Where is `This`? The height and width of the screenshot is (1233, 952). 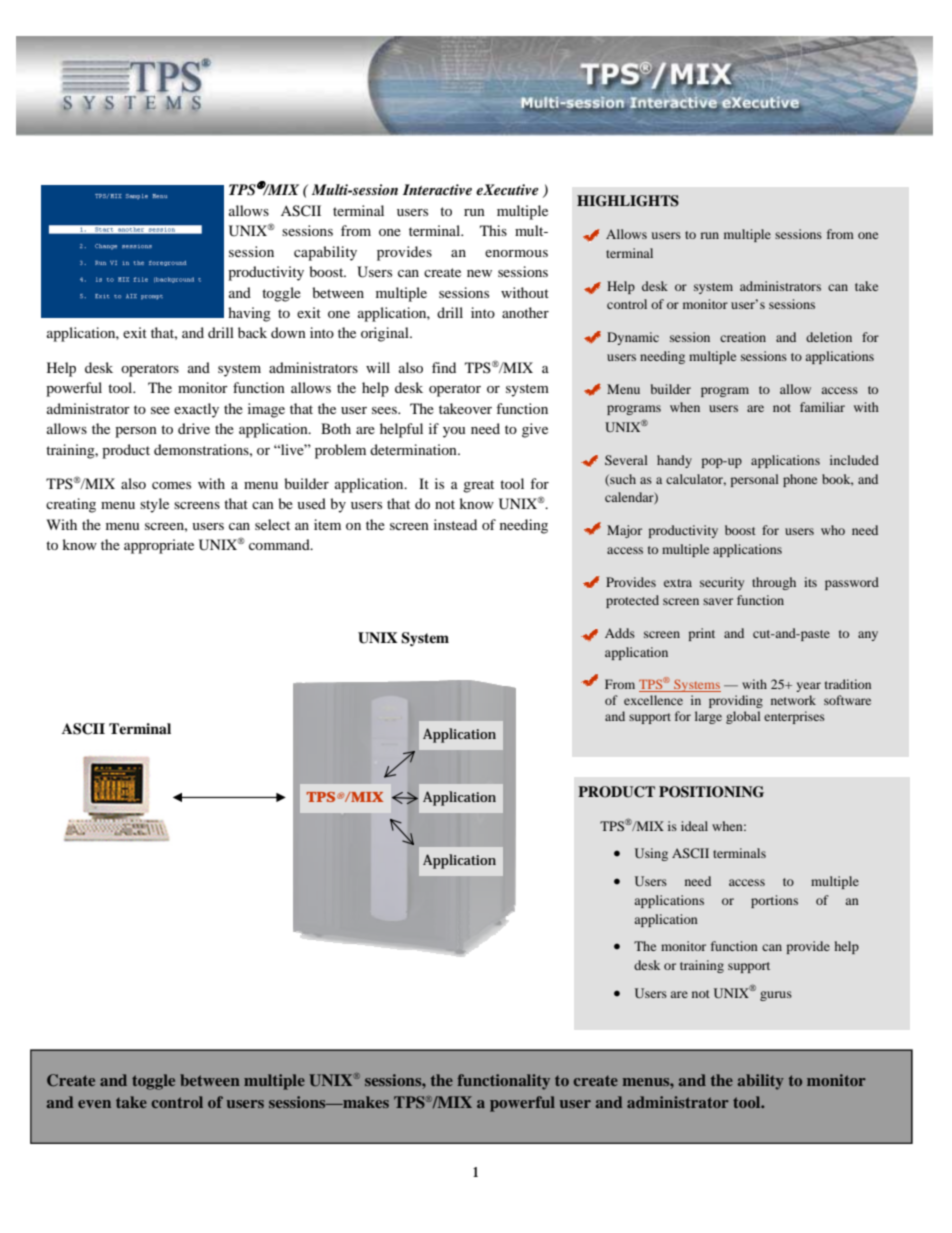 This is located at coordinates (493, 230).
